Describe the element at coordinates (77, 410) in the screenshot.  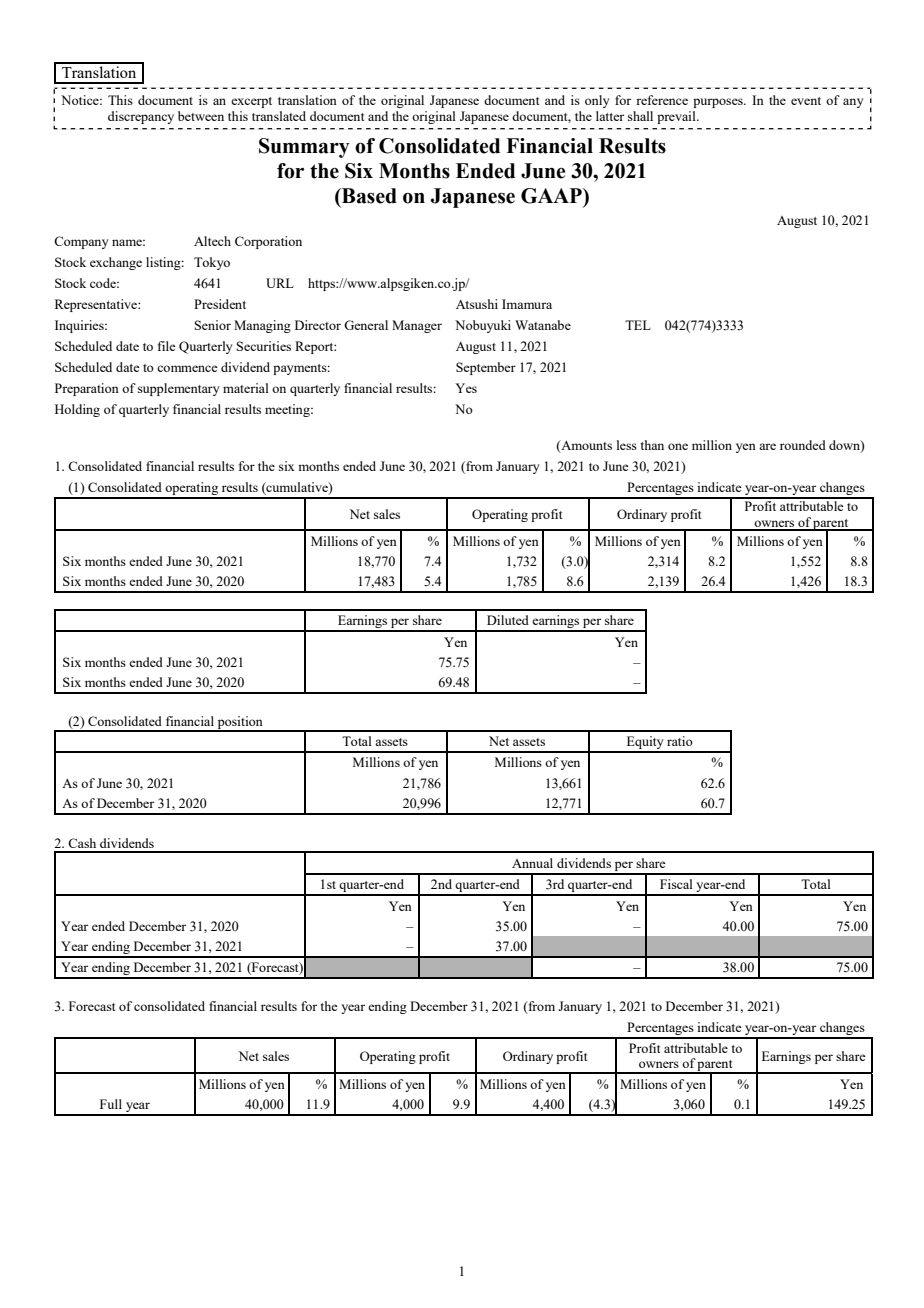
I see `Holding` at that location.
